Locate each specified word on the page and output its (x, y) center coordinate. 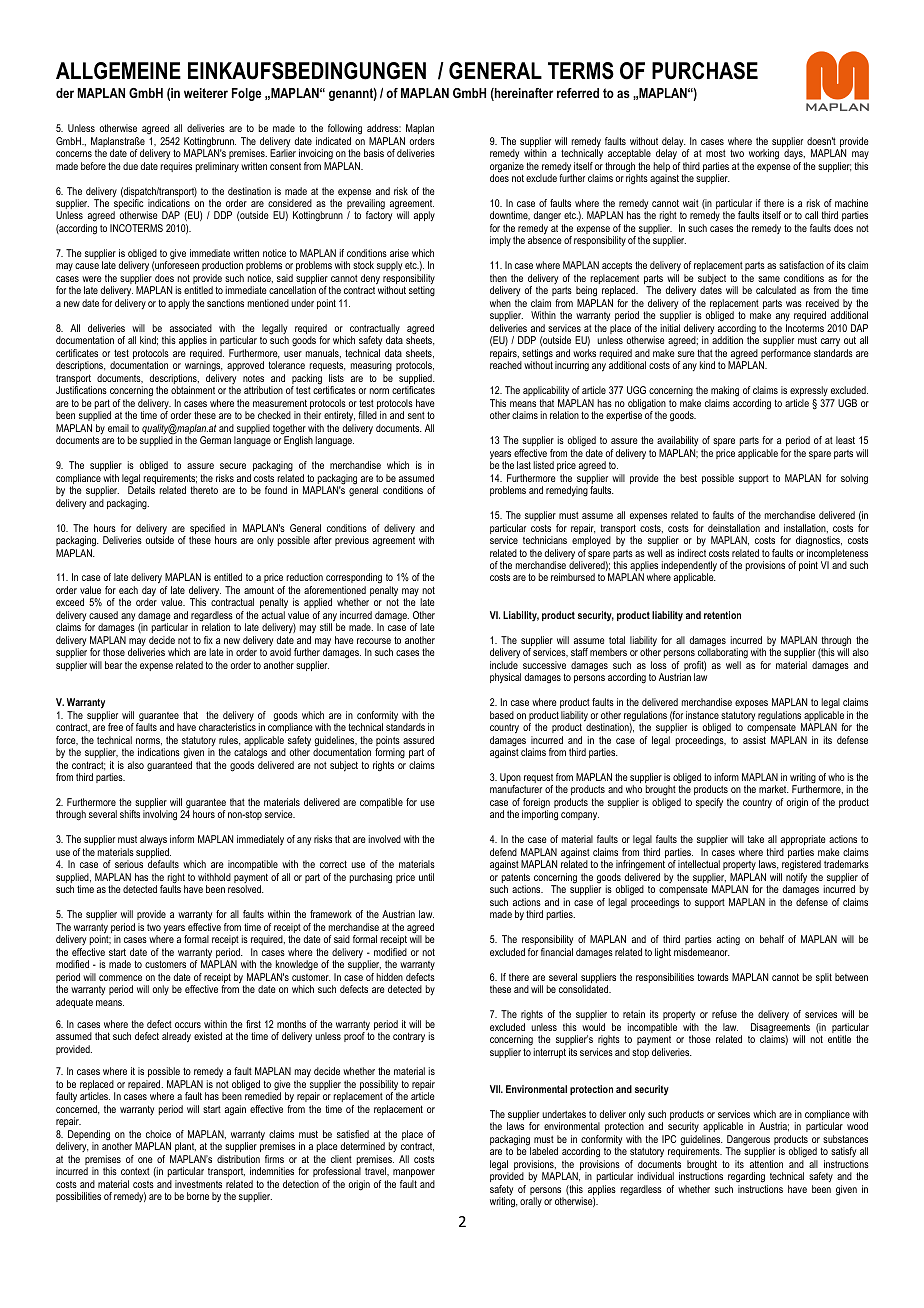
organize (507, 168)
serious (129, 864)
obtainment (193, 390)
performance (785, 355)
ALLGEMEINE (118, 71)
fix (208, 640)
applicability (546, 393)
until (426, 877)
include (504, 665)
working (764, 154)
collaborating (723, 653)
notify (796, 879)
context (135, 1171)
